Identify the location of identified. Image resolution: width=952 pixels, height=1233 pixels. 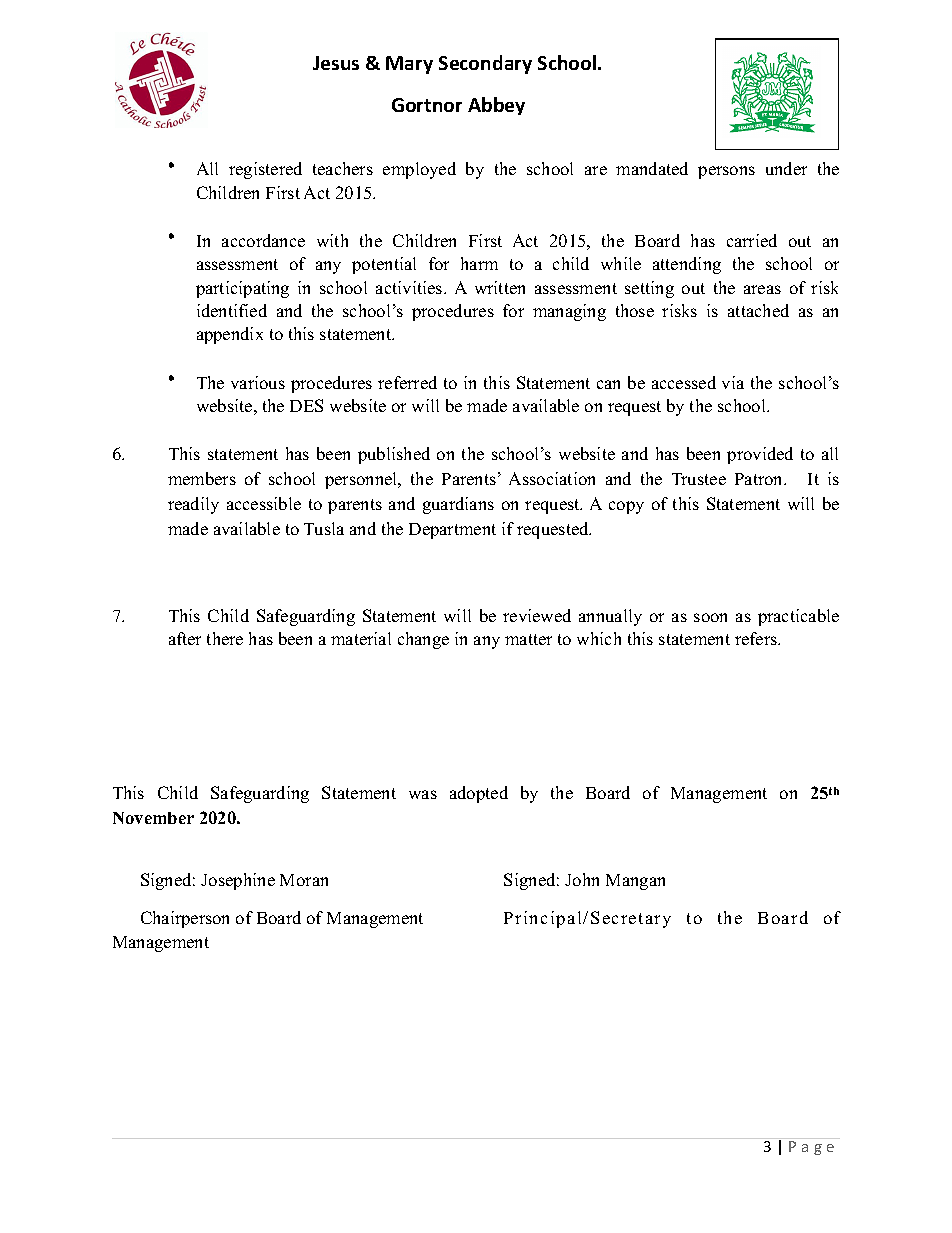
(232, 310).
